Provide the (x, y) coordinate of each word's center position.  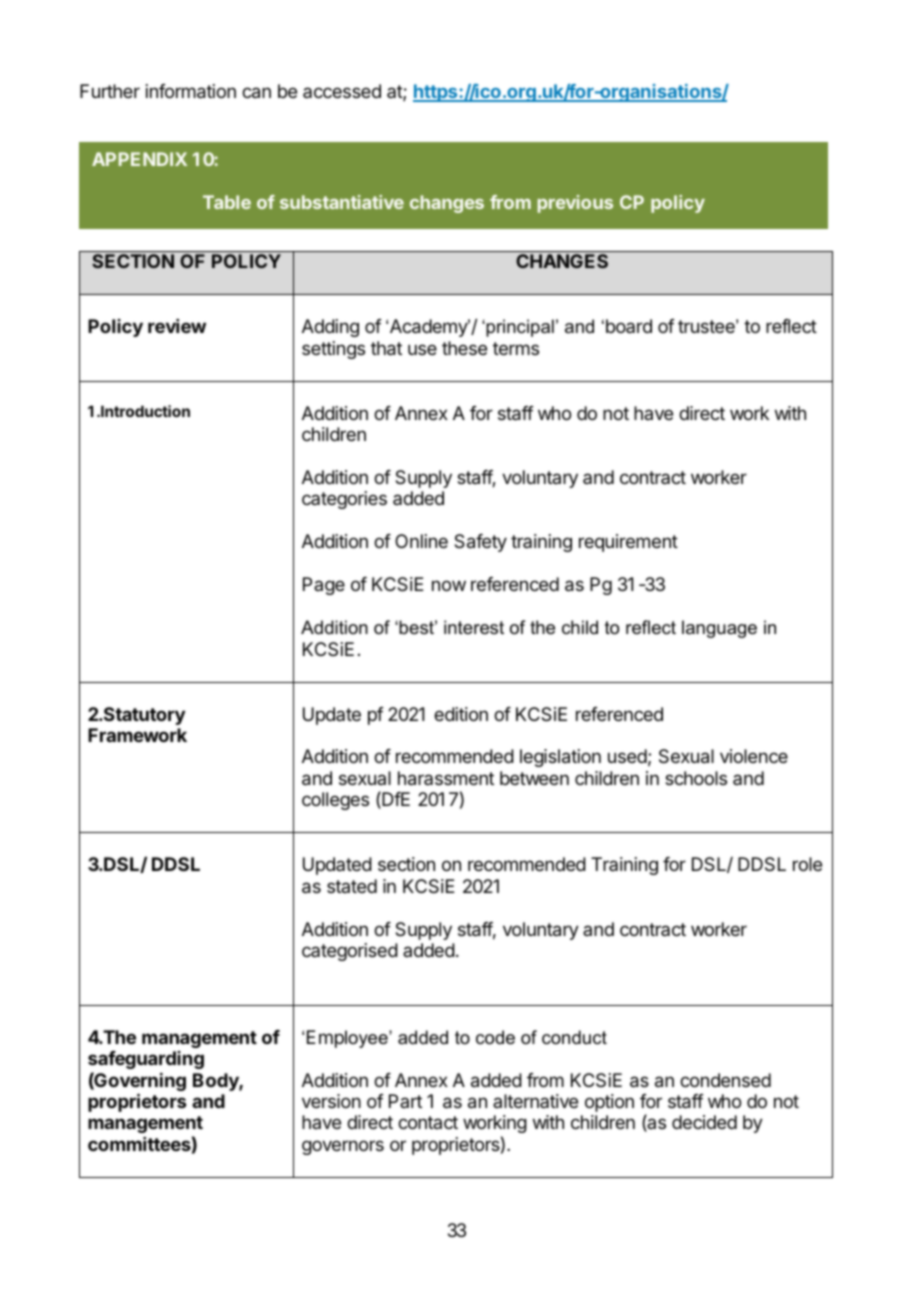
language (719, 629)
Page (324, 586)
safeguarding (146, 1060)
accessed (342, 91)
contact (428, 1122)
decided (704, 1122)
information (191, 91)
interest (474, 627)
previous (575, 204)
